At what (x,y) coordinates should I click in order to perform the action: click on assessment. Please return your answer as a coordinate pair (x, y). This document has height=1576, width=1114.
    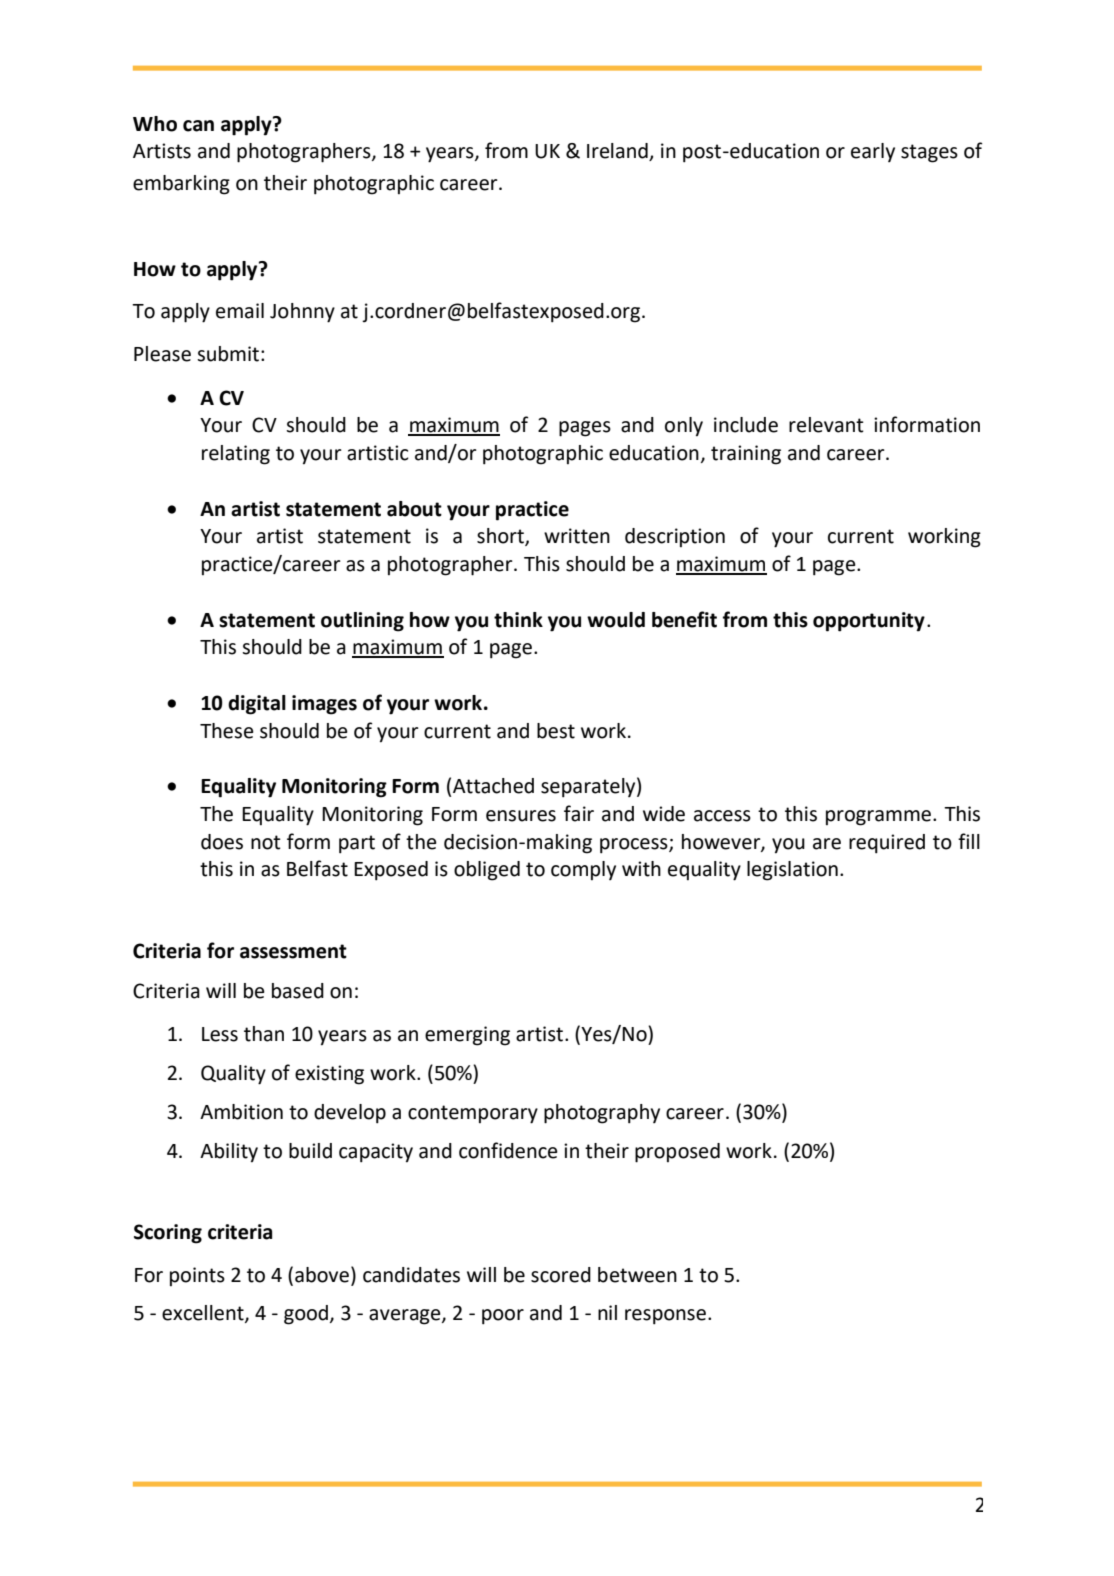
    Looking at the image, I should click on (293, 951).
